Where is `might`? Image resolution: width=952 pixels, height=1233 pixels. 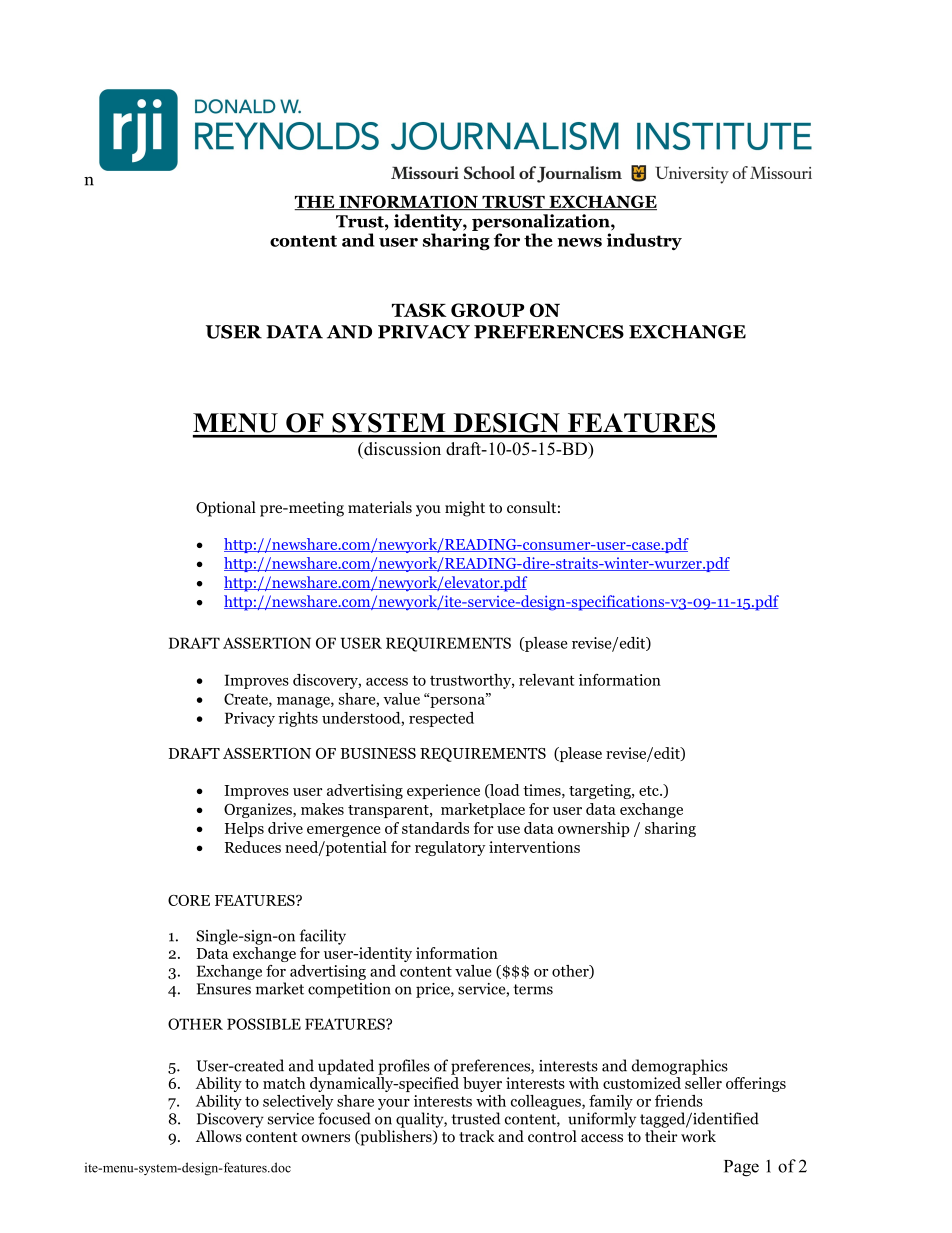
might is located at coordinates (465, 509).
